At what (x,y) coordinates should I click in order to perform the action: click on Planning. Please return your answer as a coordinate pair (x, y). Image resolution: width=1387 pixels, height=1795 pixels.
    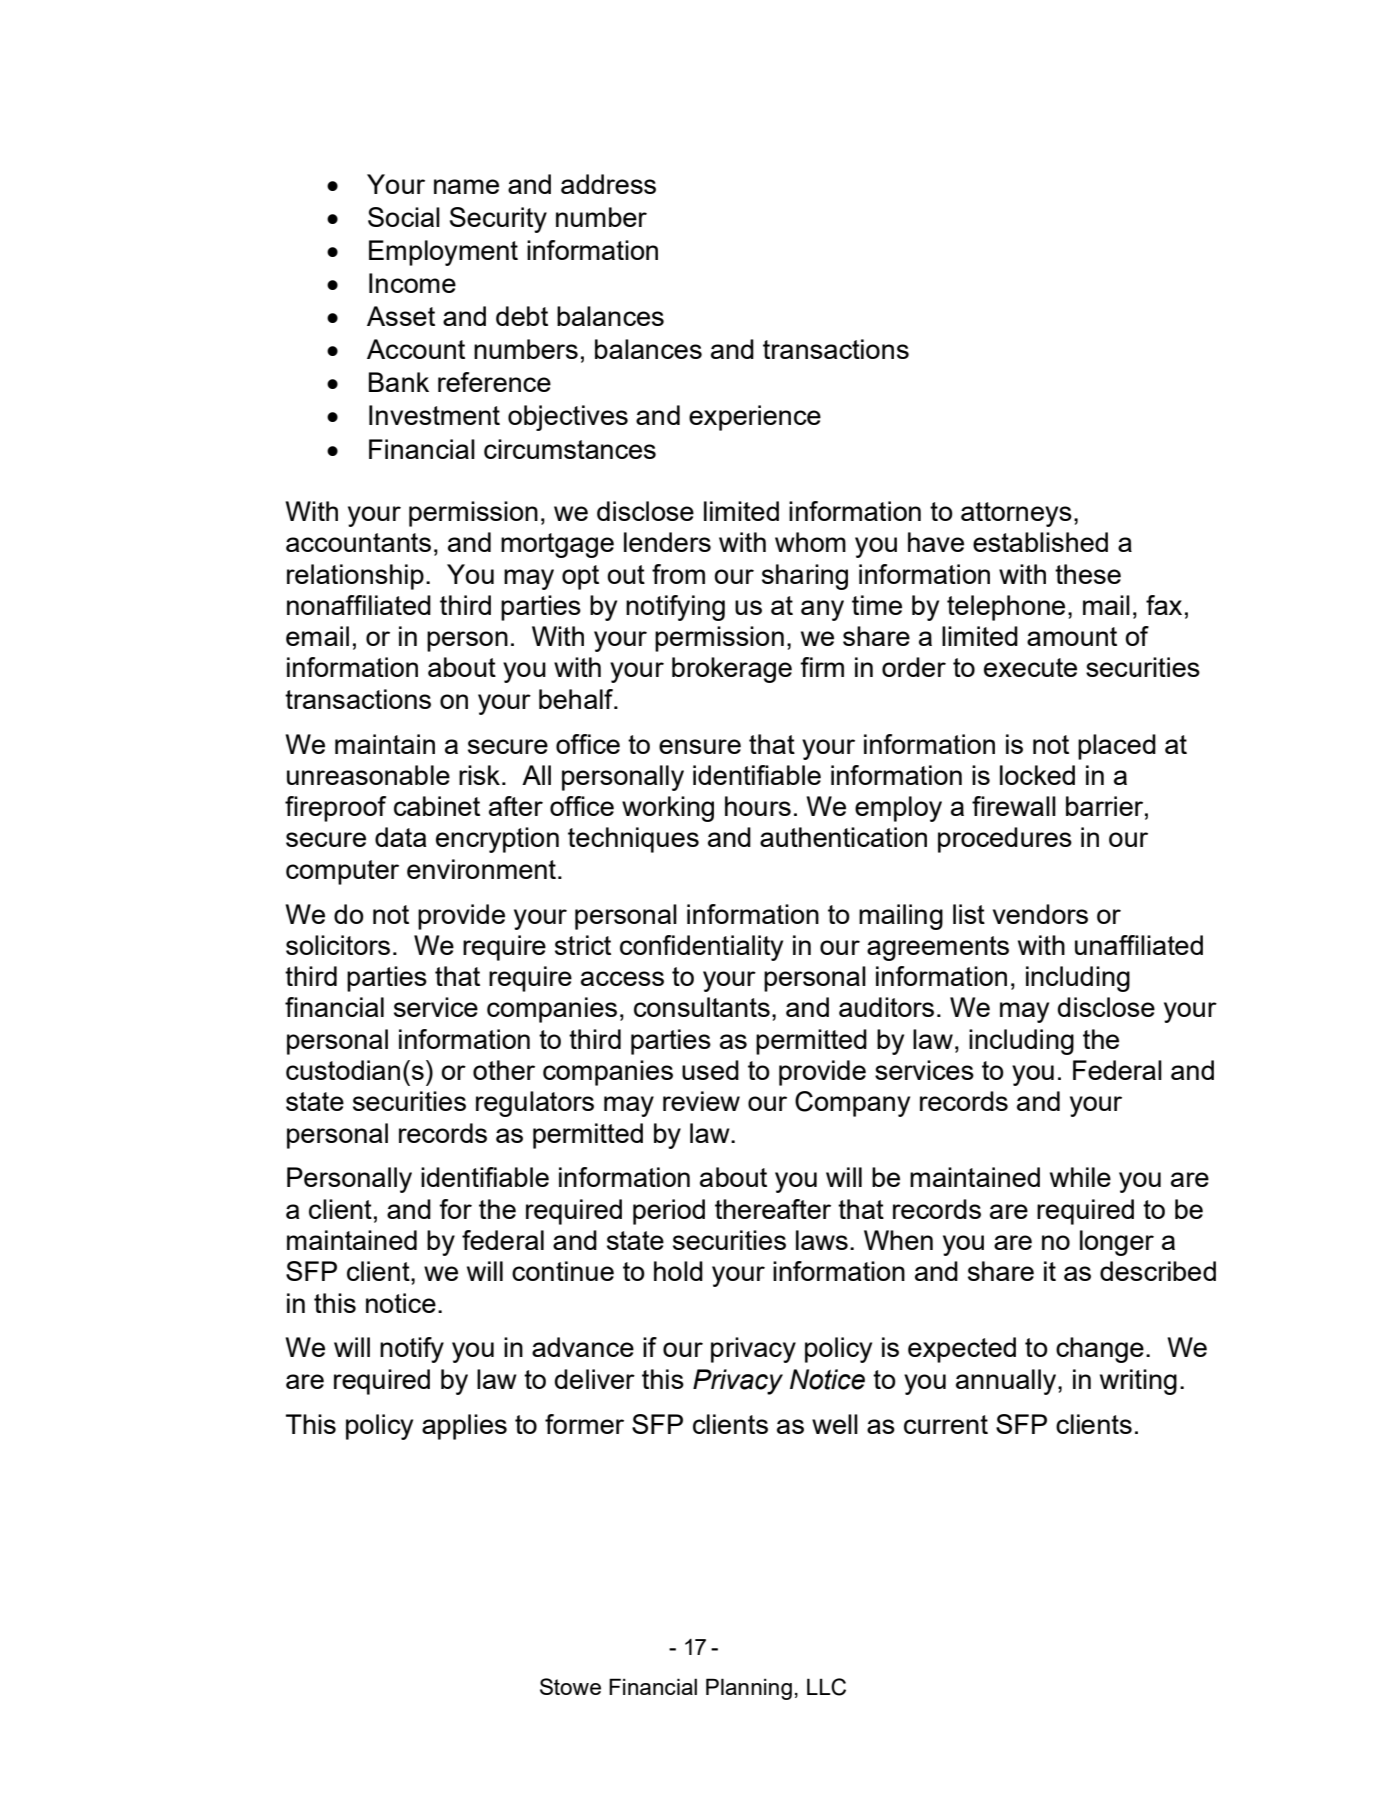
    Looking at the image, I should click on (749, 1689).
